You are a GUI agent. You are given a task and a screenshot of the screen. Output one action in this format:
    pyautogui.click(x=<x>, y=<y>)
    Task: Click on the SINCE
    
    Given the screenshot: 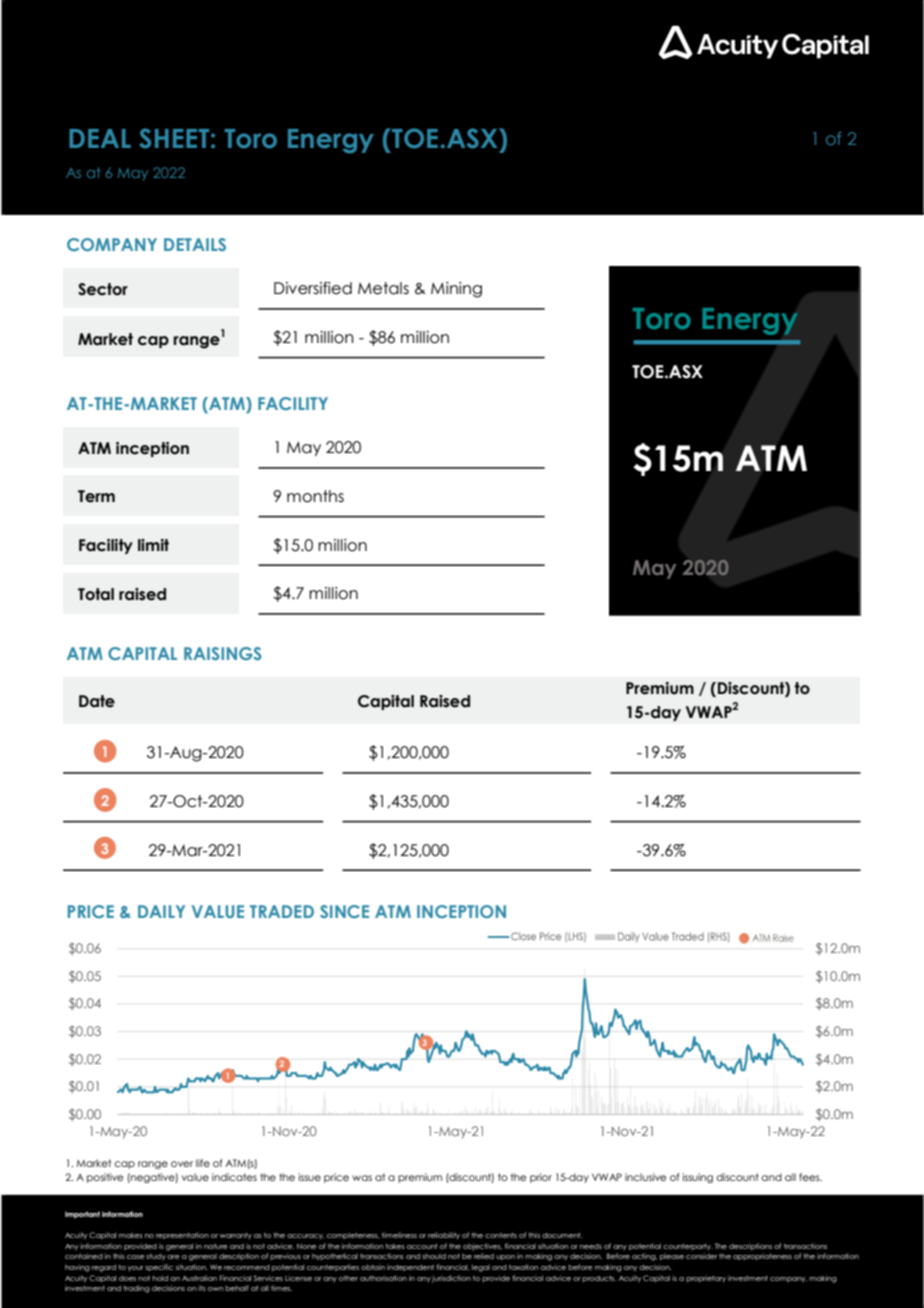 What is the action you would take?
    pyautogui.click(x=344, y=911)
